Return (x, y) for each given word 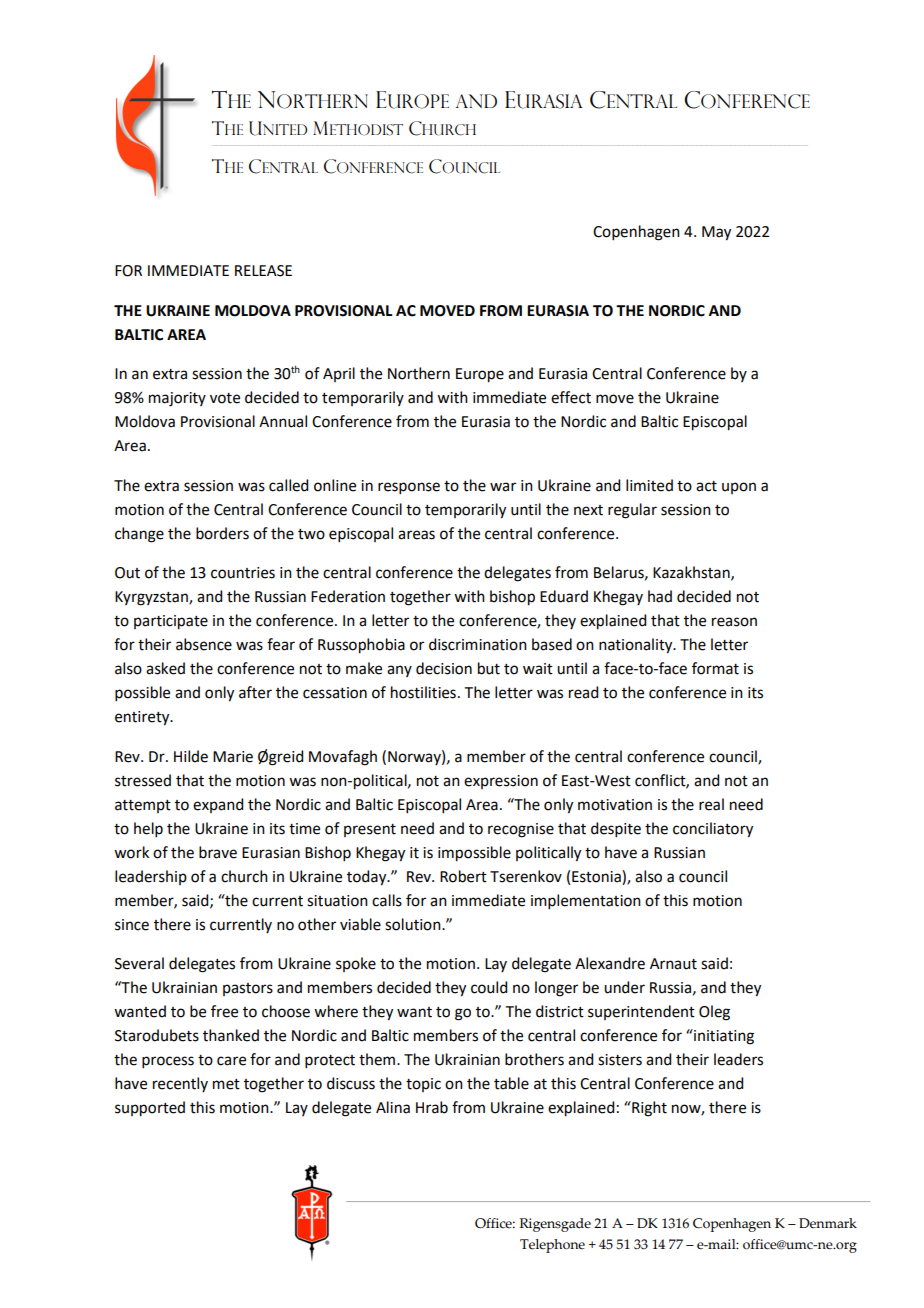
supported (150, 1109)
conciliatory (713, 830)
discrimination (478, 644)
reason (734, 622)
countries (243, 573)
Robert (463, 876)
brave (218, 852)
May (716, 233)
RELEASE (263, 271)
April (339, 374)
